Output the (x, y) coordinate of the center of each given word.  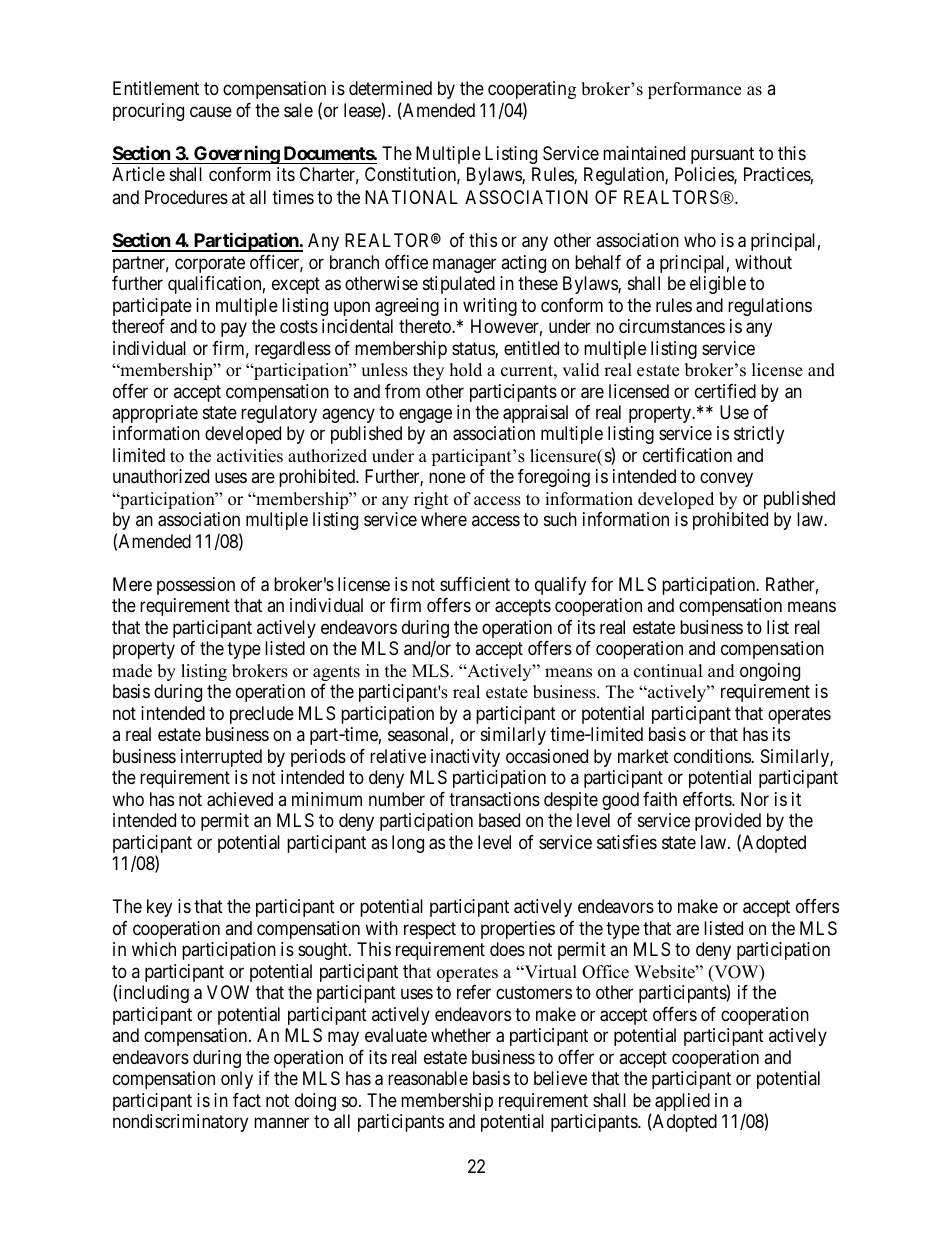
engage (425, 415)
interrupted (221, 758)
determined (390, 88)
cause (211, 112)
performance (694, 90)
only (237, 1080)
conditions (713, 756)
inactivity (465, 758)
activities (250, 456)
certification (687, 455)
